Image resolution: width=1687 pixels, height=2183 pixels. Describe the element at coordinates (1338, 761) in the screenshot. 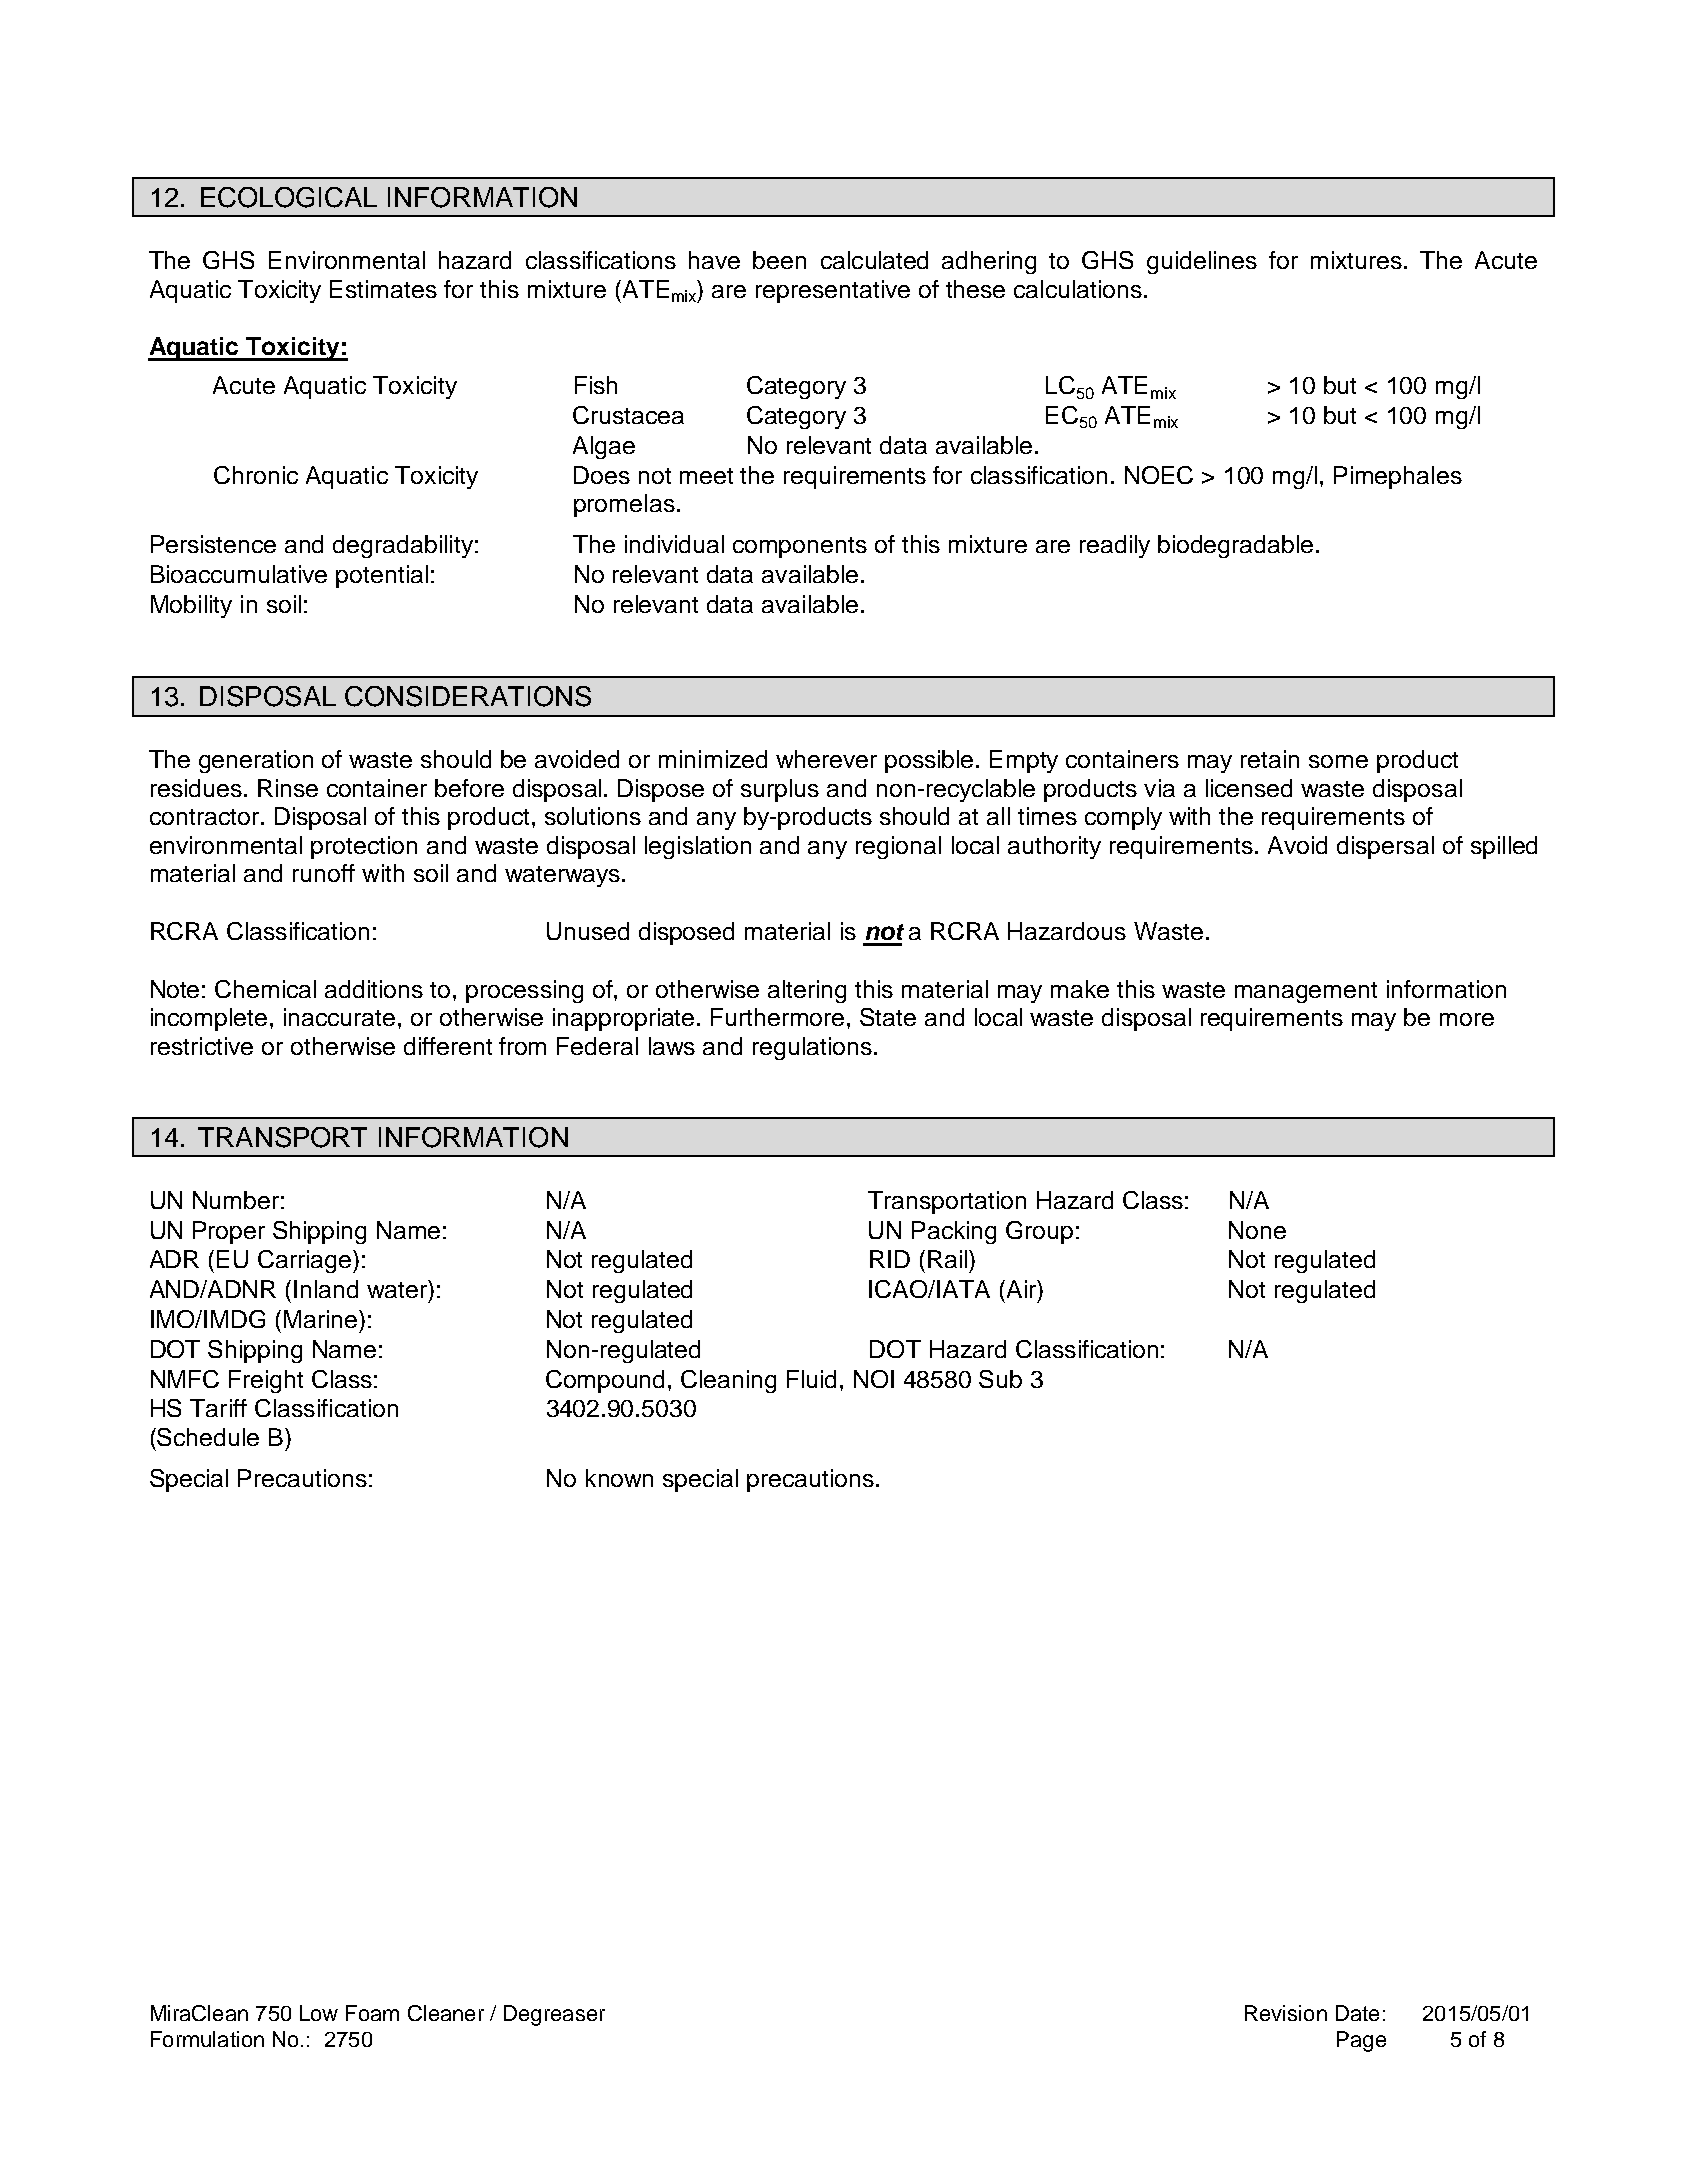

I see `some` at that location.
